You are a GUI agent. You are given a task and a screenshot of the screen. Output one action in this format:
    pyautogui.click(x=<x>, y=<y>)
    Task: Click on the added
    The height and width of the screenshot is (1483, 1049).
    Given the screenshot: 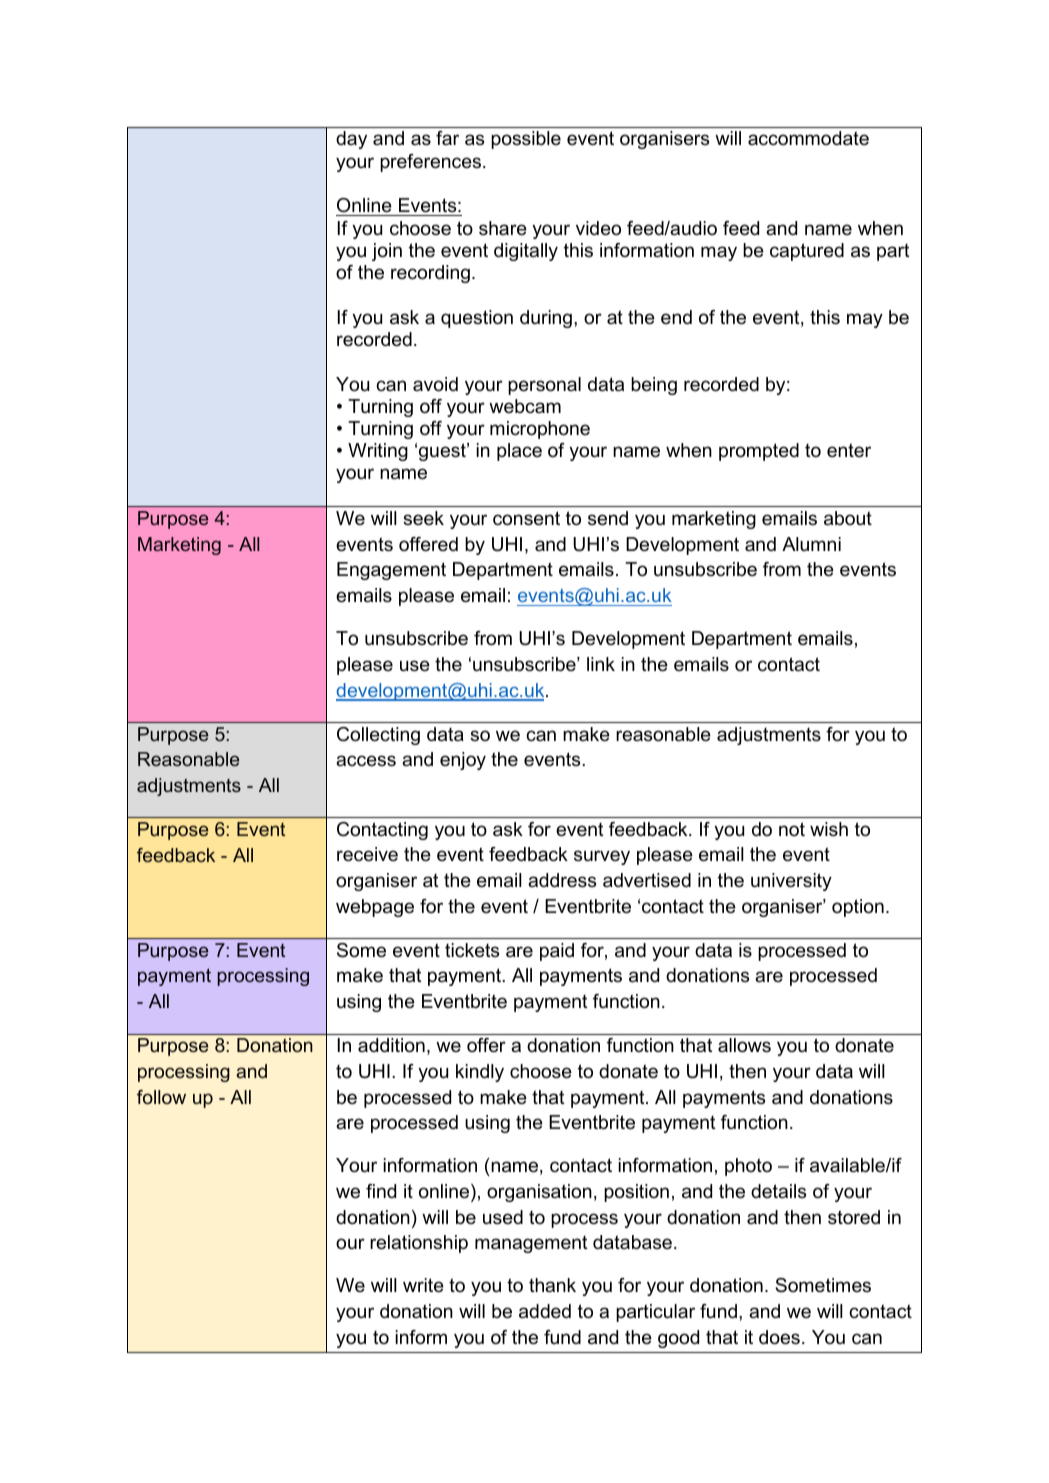 What is the action you would take?
    pyautogui.click(x=545, y=1311)
